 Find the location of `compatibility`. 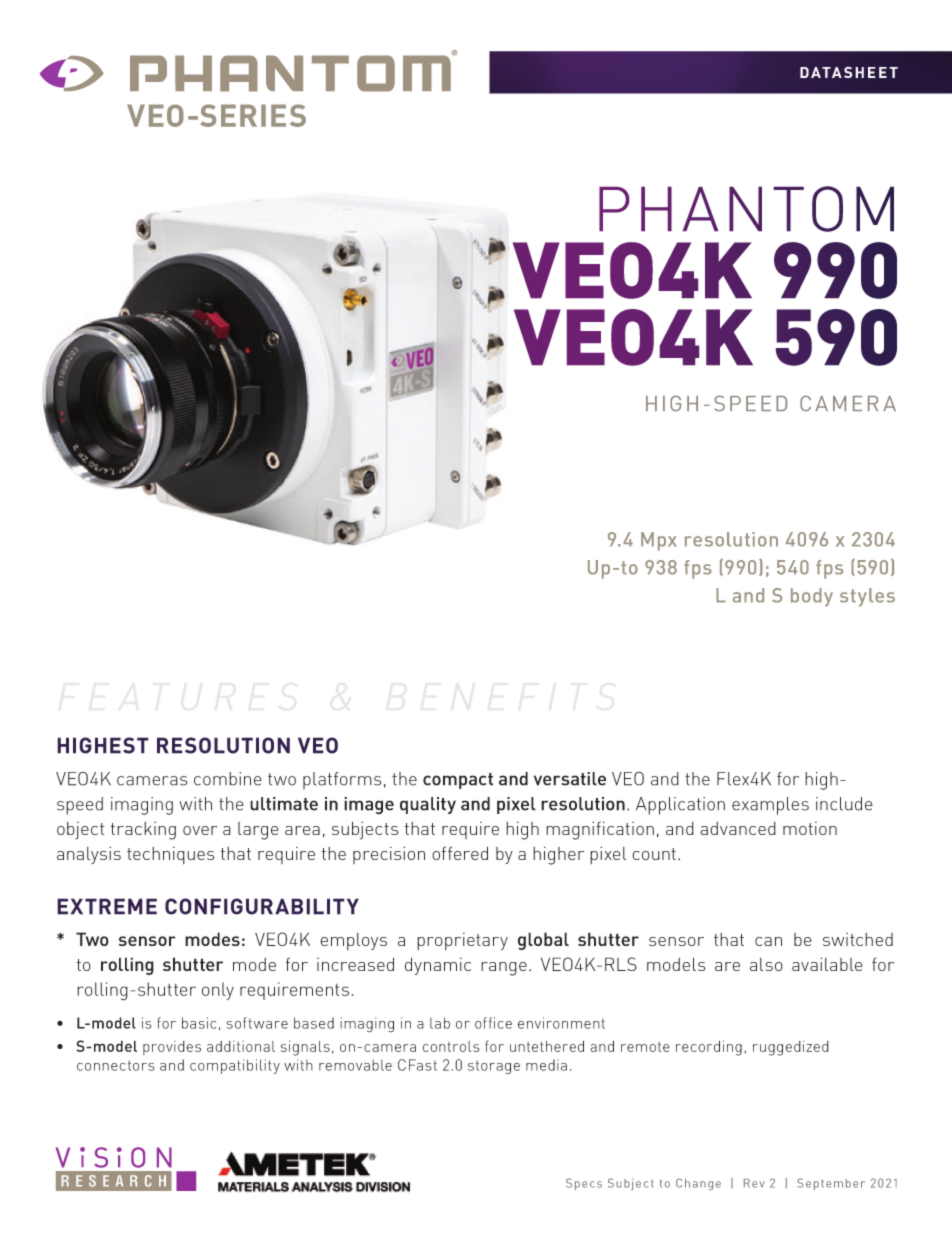

compatibility is located at coordinates (235, 1066).
